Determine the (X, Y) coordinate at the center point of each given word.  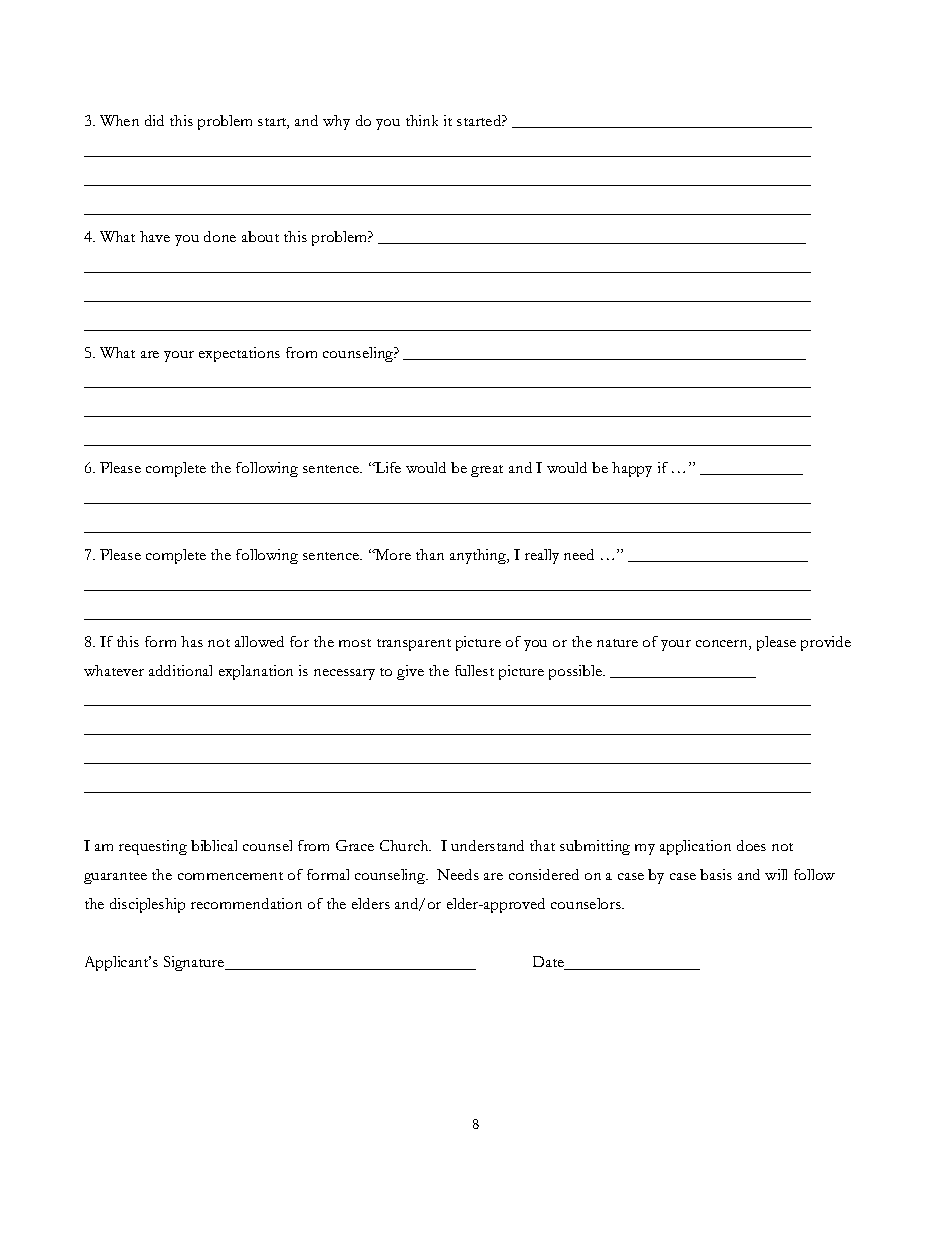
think (422, 120)
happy (632, 469)
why (336, 122)
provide (826, 643)
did (154, 120)
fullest (474, 670)
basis (716, 874)
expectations (239, 354)
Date (550, 963)
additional (180, 670)
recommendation (246, 903)
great (487, 471)
